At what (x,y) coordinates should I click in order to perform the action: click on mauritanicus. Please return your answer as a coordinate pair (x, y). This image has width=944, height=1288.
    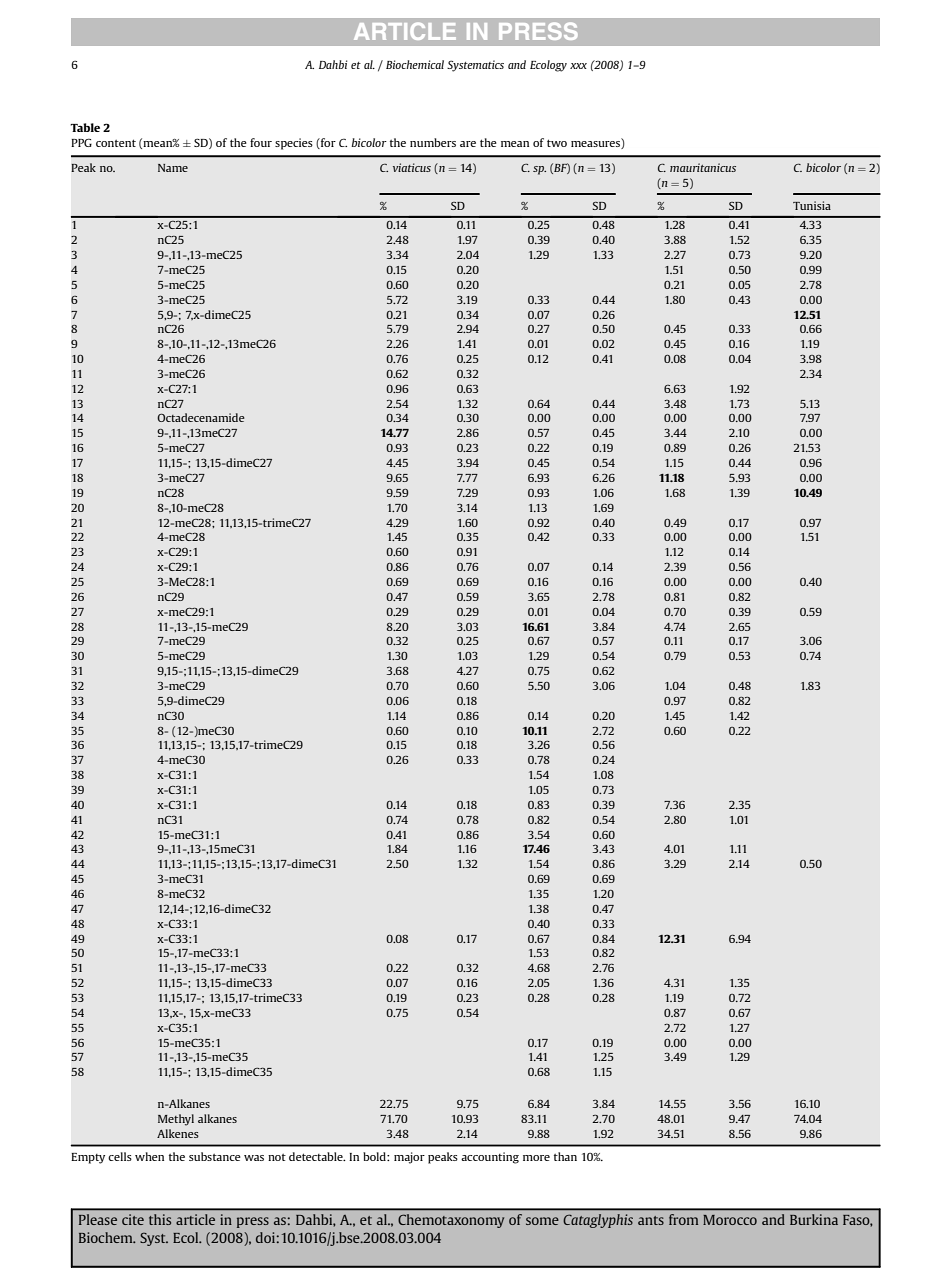
    Looking at the image, I should click on (703, 167).
